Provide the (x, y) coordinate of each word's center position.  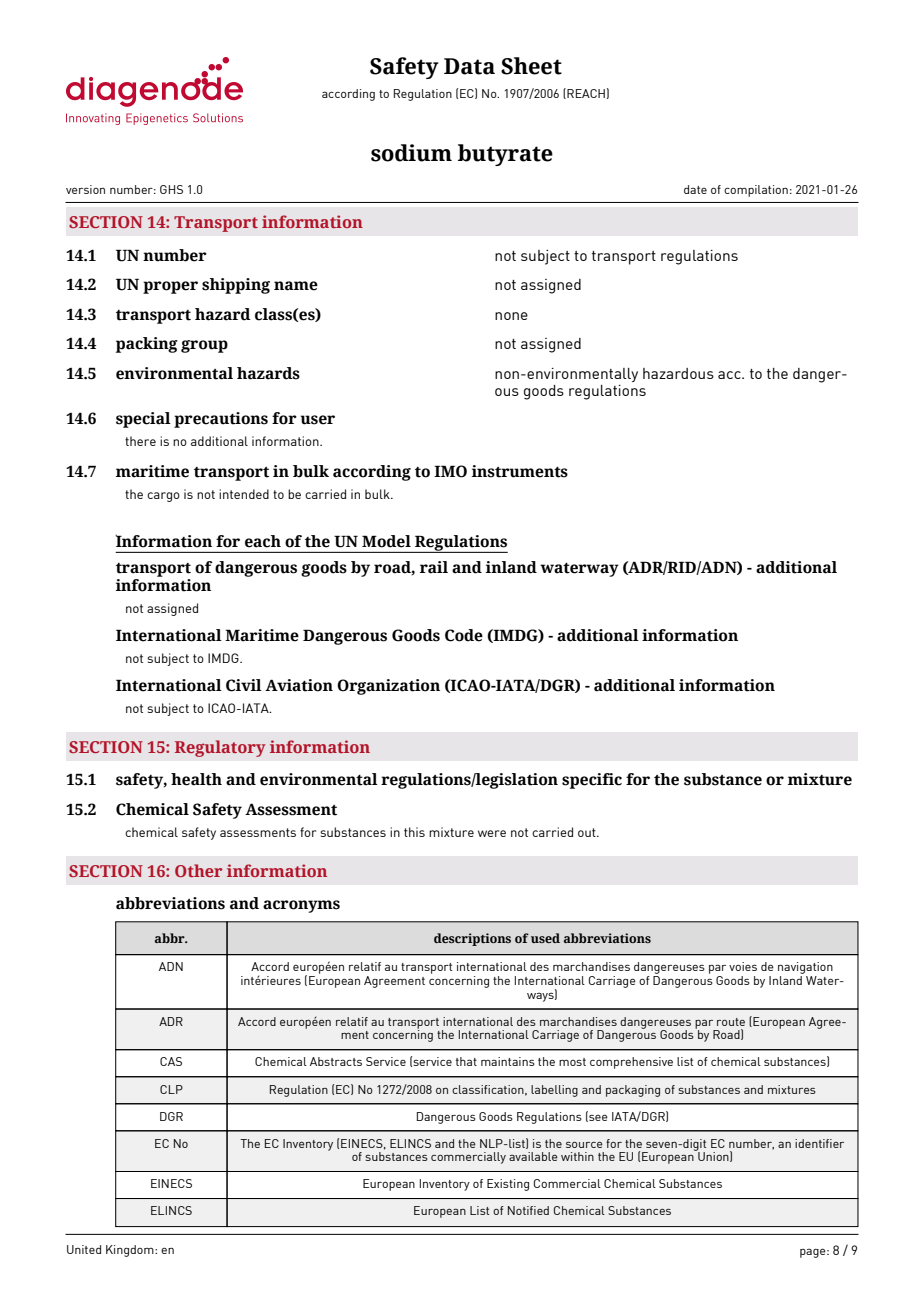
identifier (819, 1143)
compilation (756, 191)
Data (469, 66)
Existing (508, 1185)
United (84, 1249)
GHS (171, 189)
